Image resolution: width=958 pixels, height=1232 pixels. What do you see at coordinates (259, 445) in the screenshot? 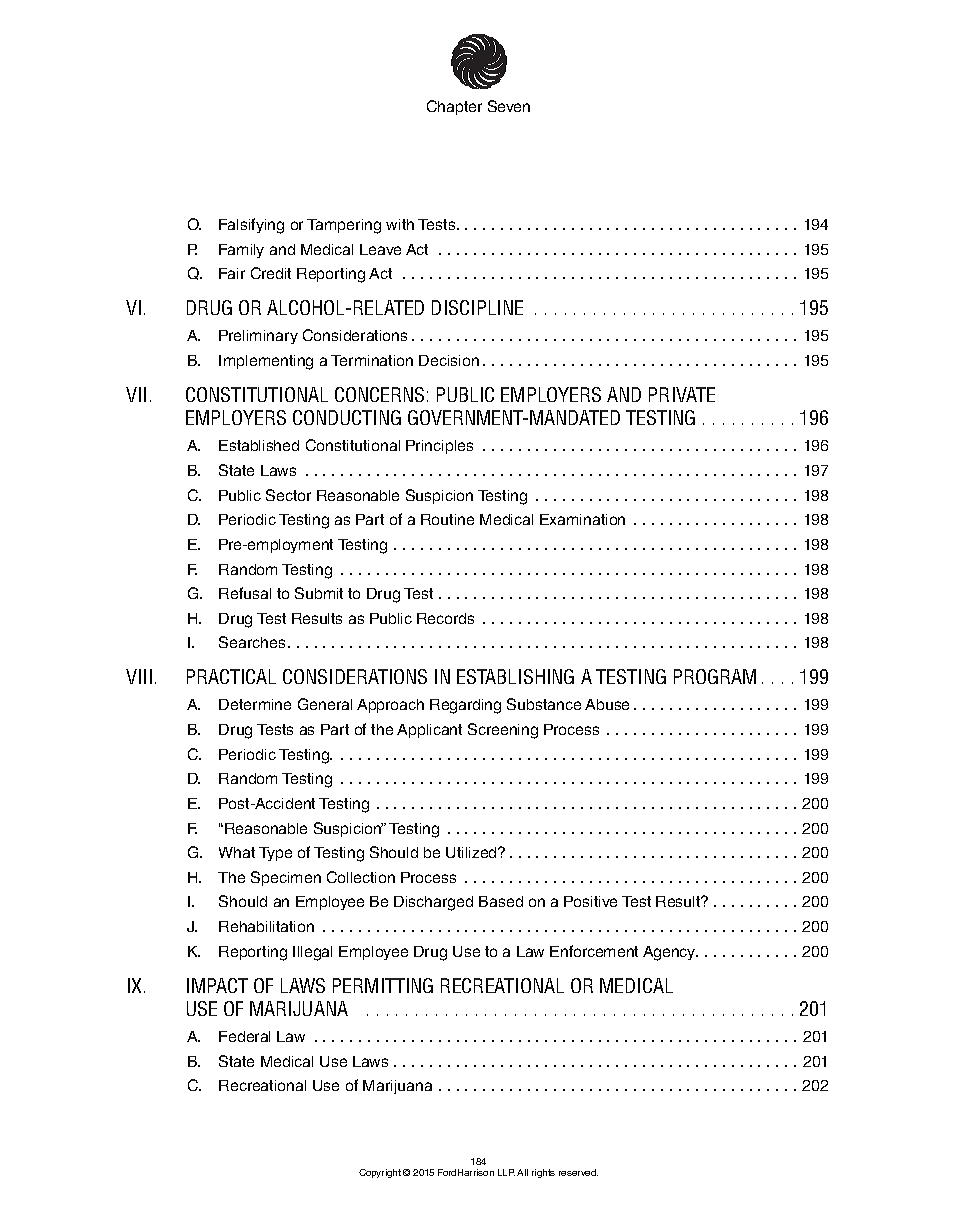
I see `Established` at bounding box center [259, 445].
